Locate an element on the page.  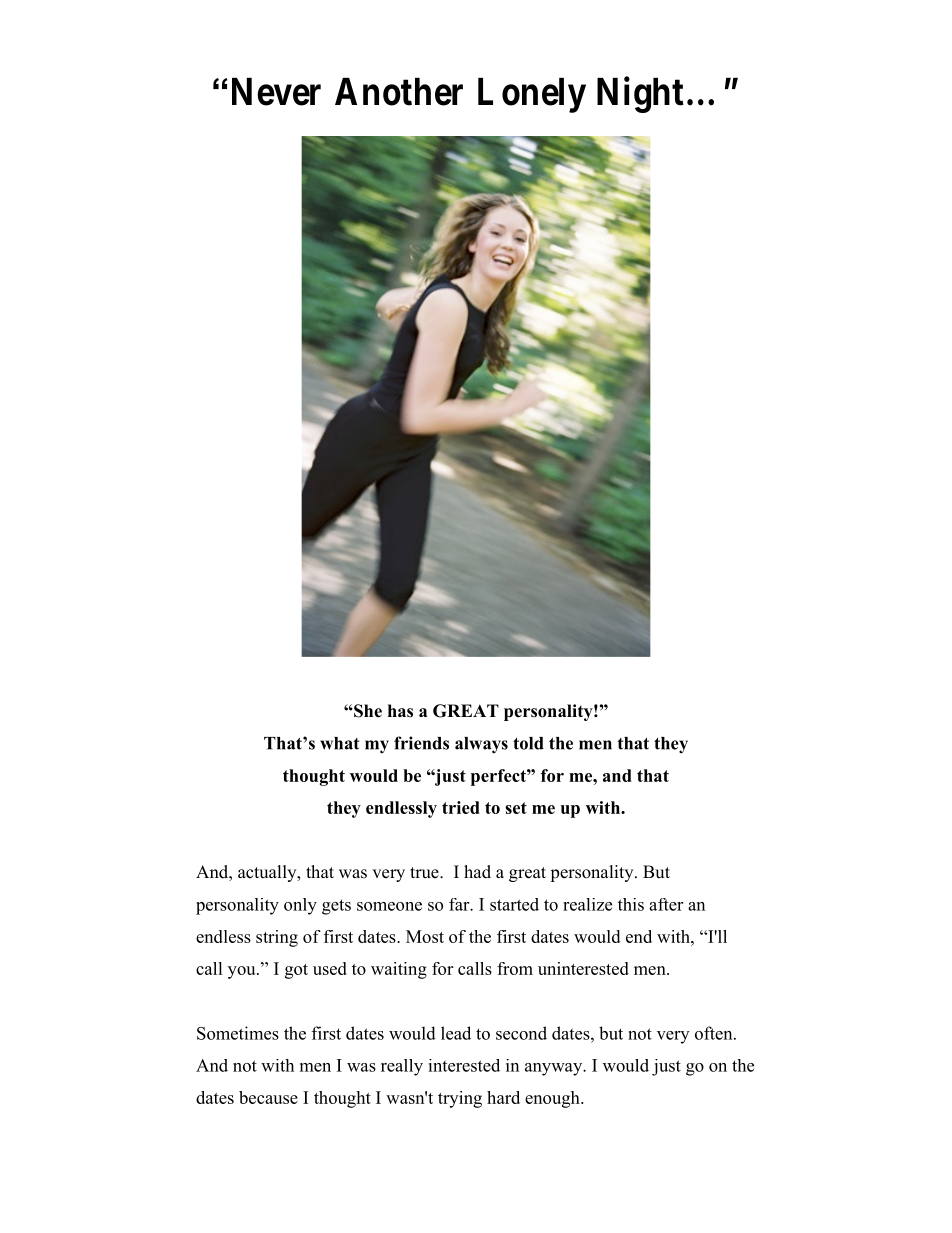
Lonely is located at coordinates (532, 95).
